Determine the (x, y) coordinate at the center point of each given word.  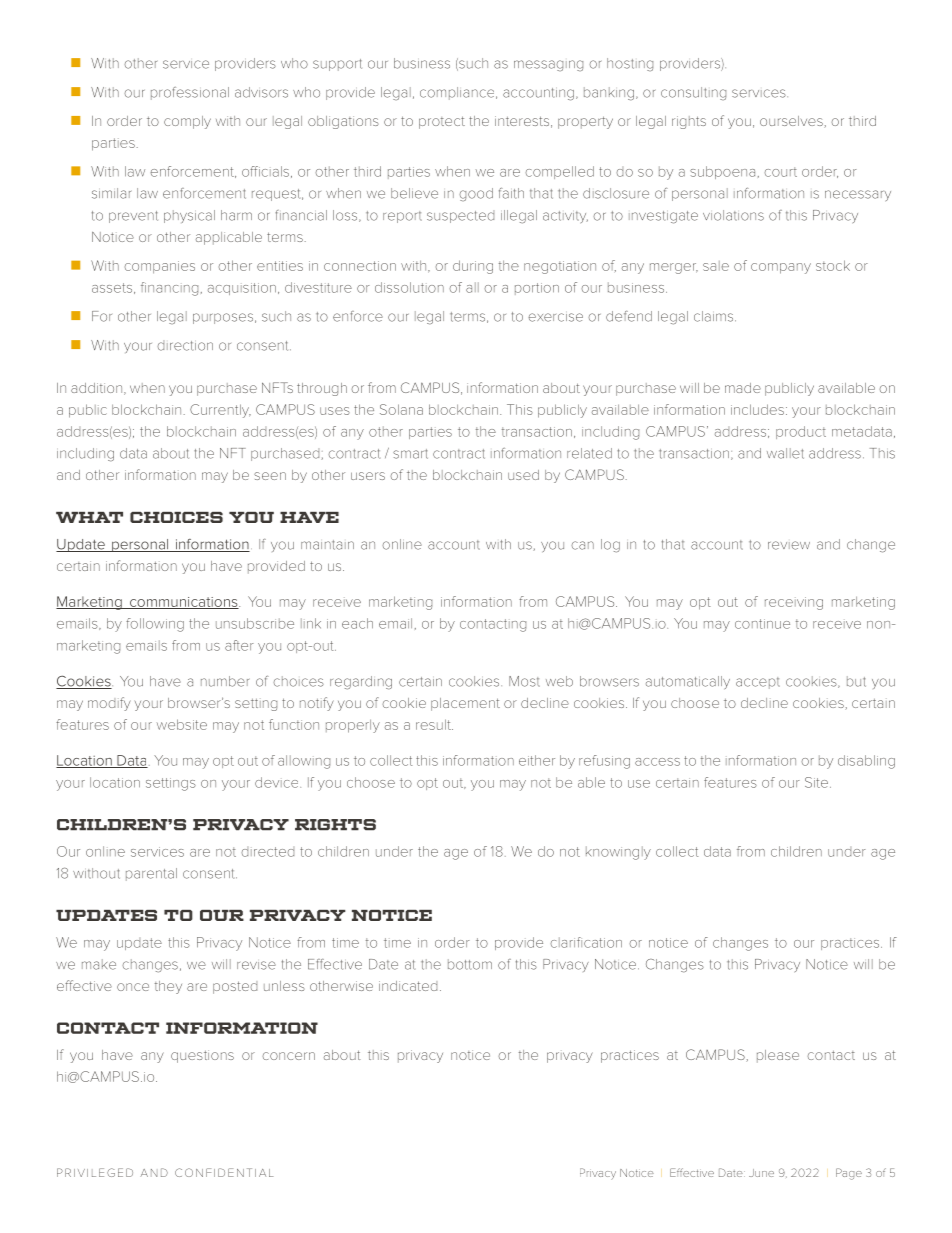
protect (442, 122)
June (761, 1173)
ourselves (792, 122)
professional (190, 93)
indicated (408, 986)
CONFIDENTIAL (224, 1172)
